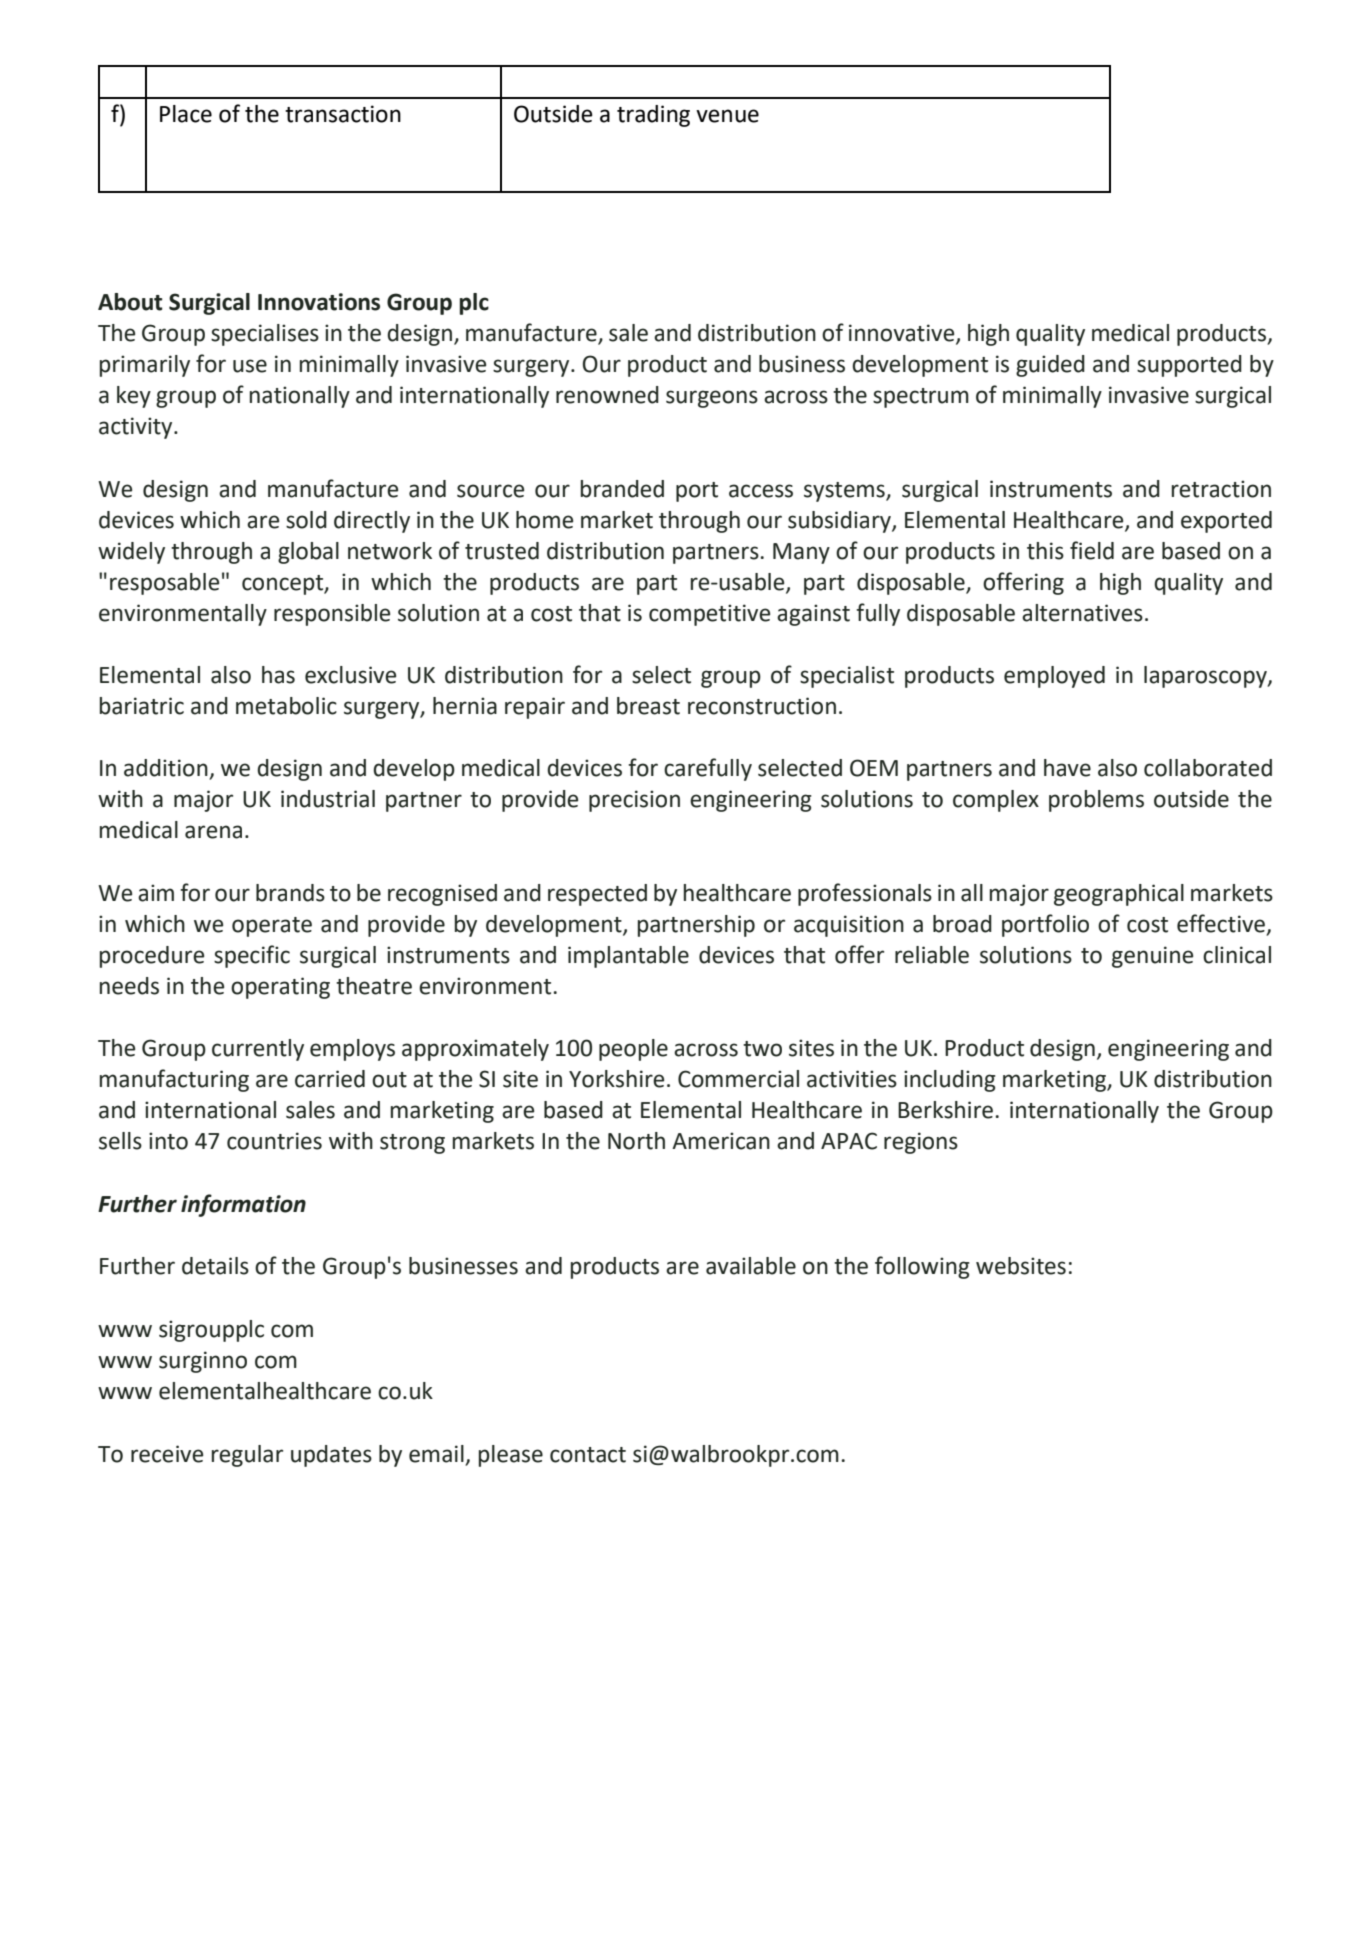  What do you see at coordinates (653, 116) in the screenshot?
I see `trading` at bounding box center [653, 116].
